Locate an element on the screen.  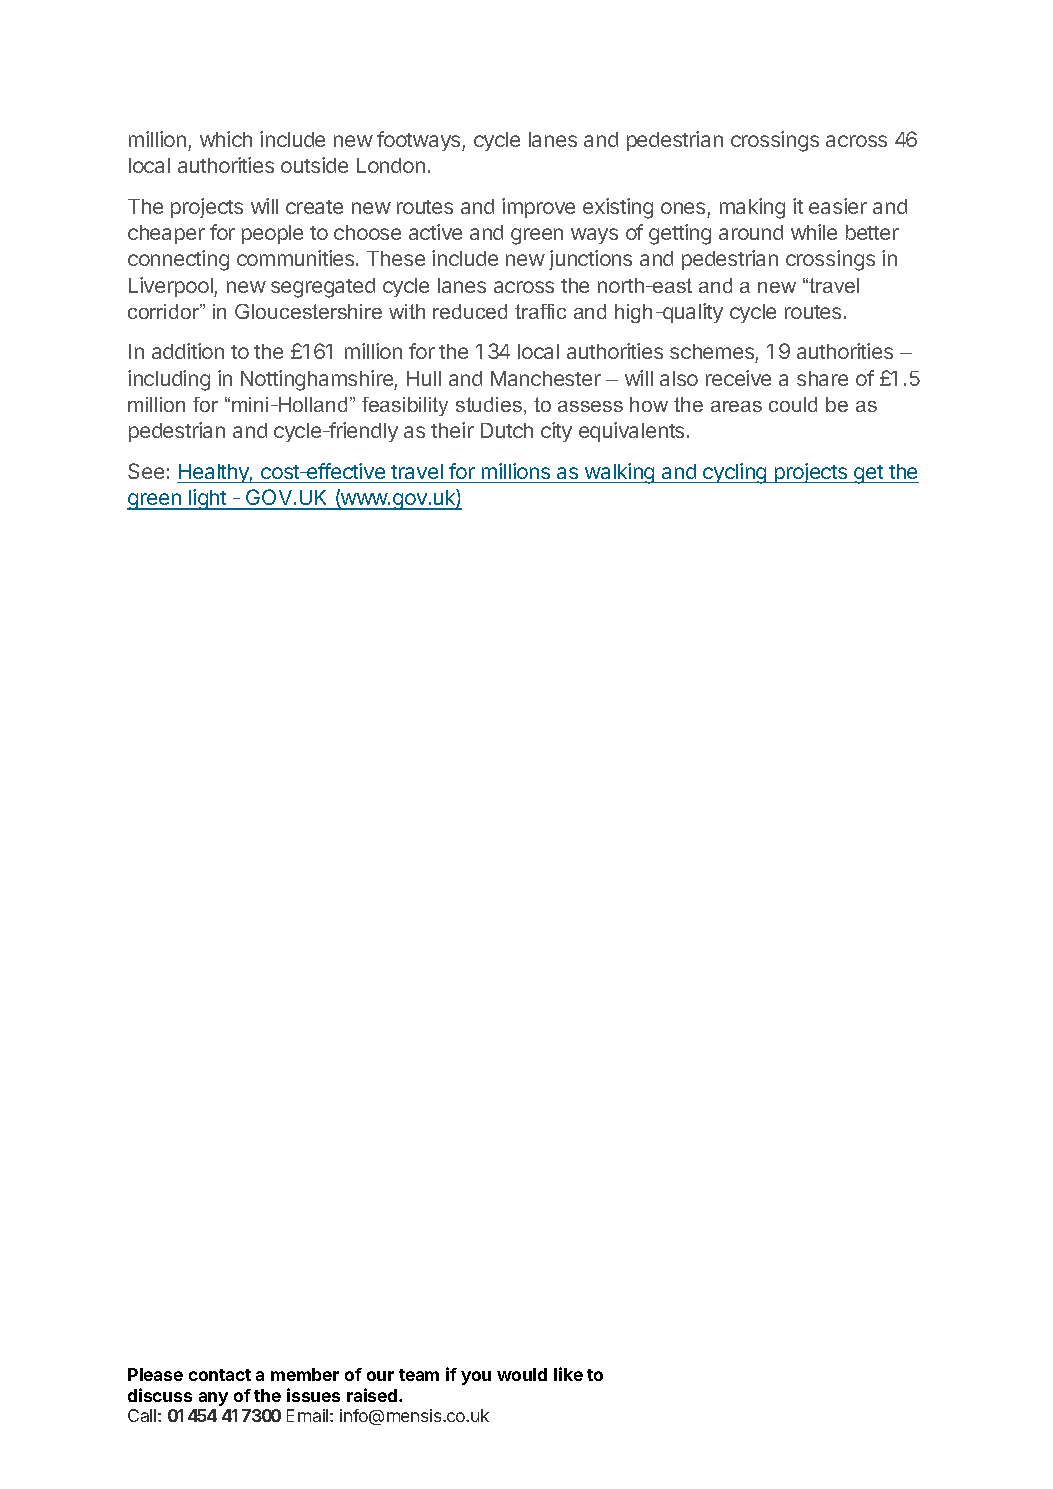
Dutch is located at coordinates (507, 430).
